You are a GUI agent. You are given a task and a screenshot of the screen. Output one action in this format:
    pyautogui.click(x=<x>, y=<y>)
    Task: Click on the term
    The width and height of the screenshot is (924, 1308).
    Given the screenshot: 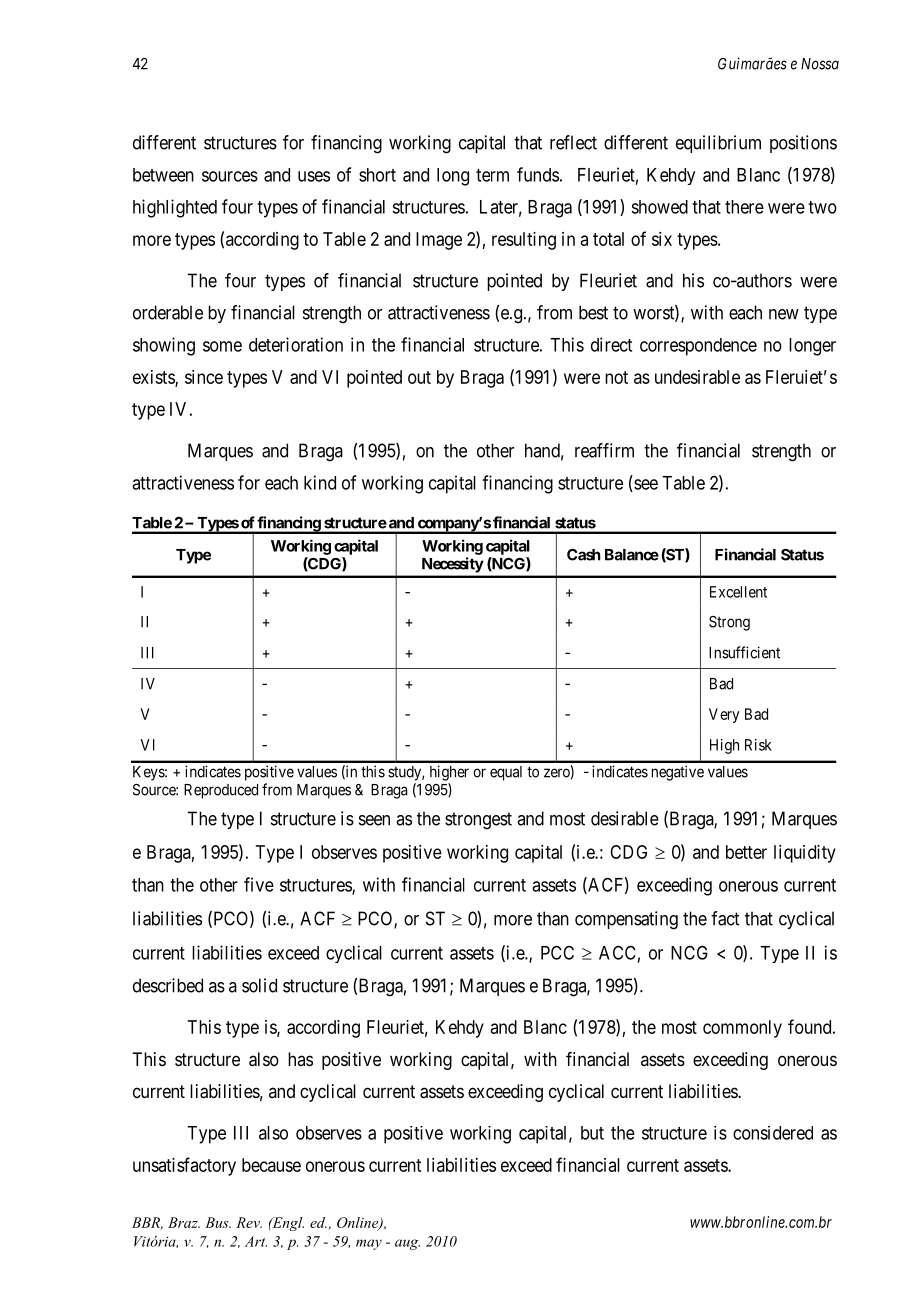 What is the action you would take?
    pyautogui.click(x=492, y=175)
